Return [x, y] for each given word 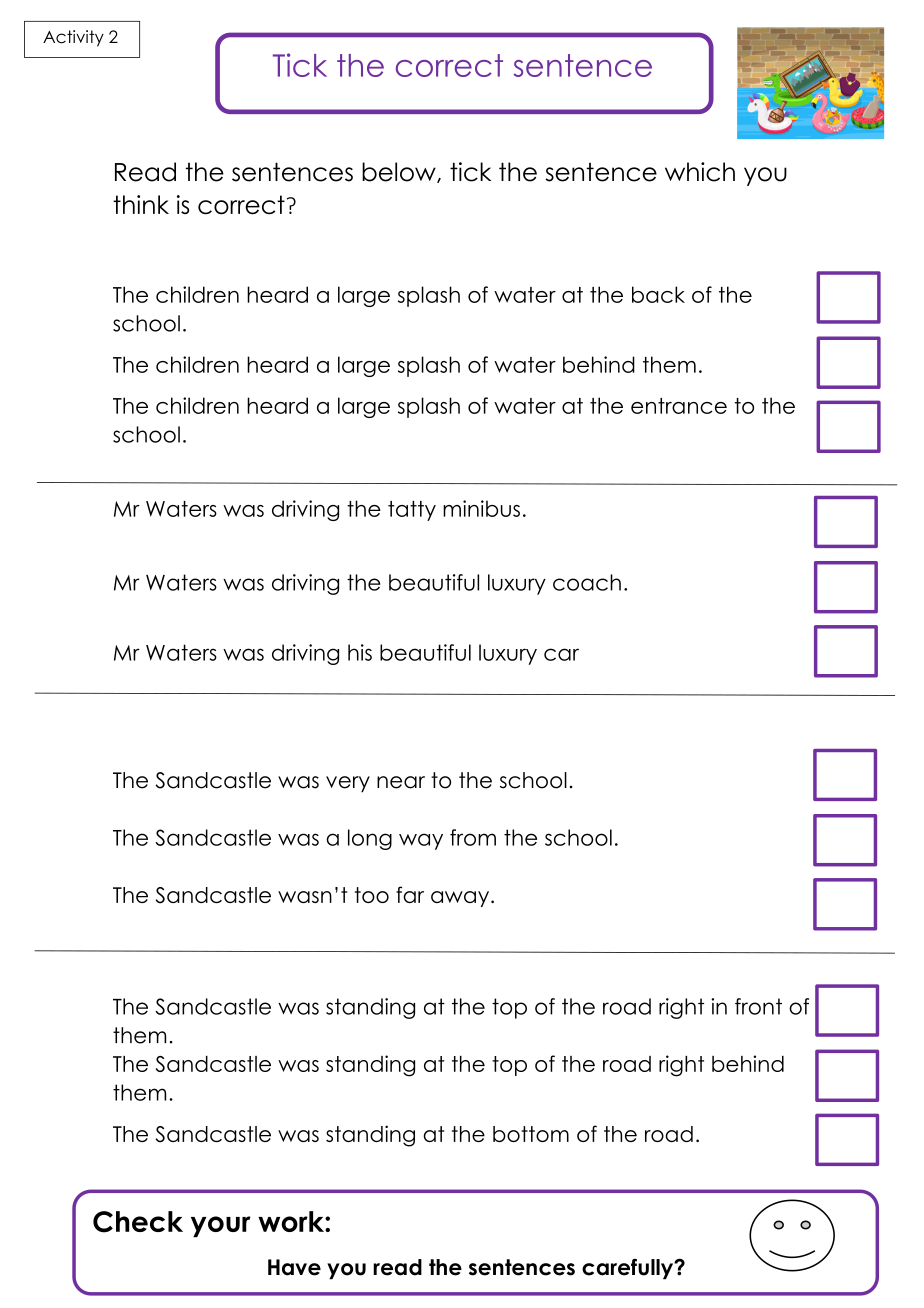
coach [587, 582]
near [401, 782]
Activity [73, 38]
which [700, 172]
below [400, 172]
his [360, 652]
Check [138, 1222]
